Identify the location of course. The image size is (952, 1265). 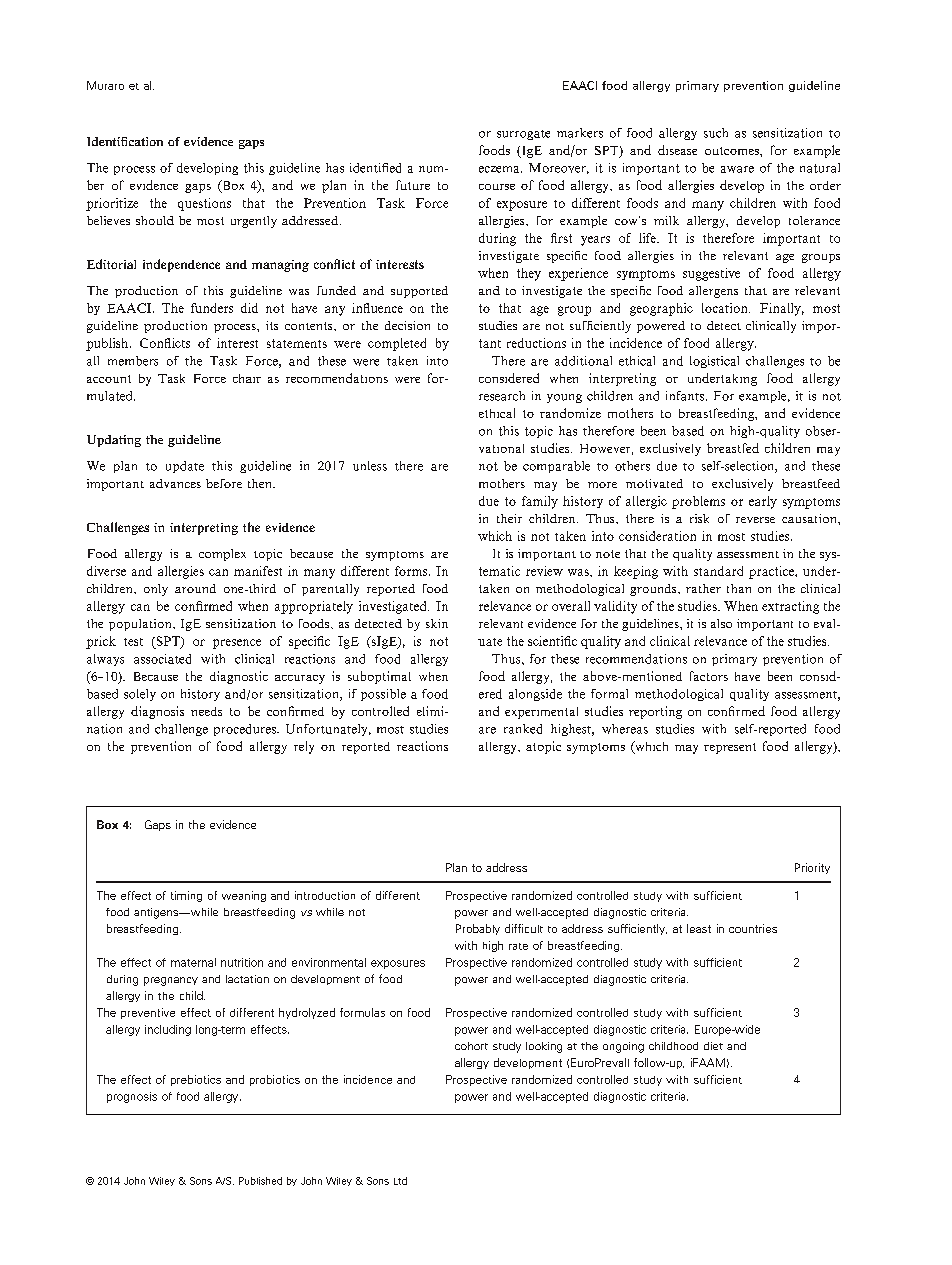
(497, 187).
